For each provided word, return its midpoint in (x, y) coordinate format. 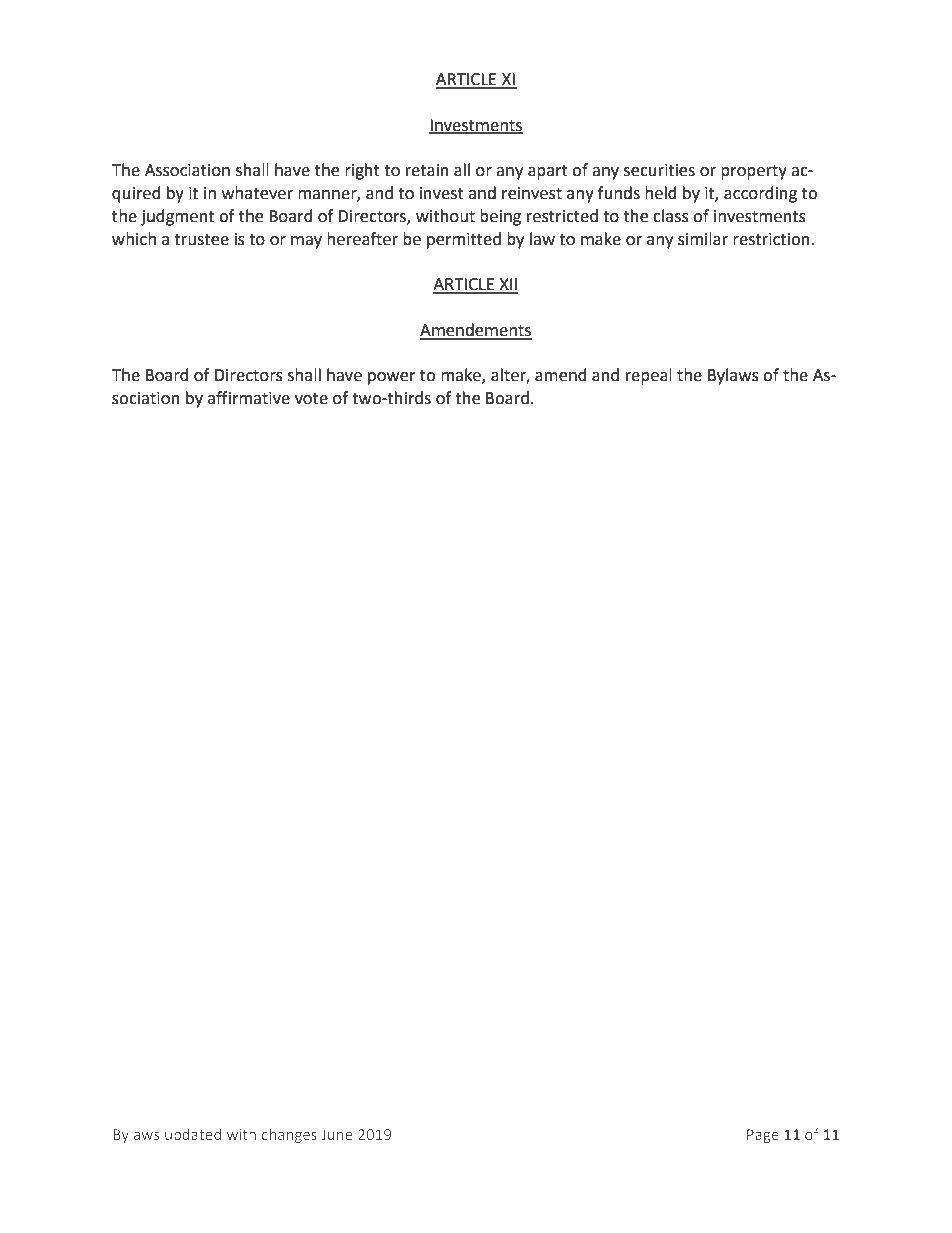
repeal (649, 376)
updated (193, 1135)
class (671, 216)
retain (427, 170)
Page (763, 1136)
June (337, 1134)
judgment (177, 217)
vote (311, 399)
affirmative (249, 398)
